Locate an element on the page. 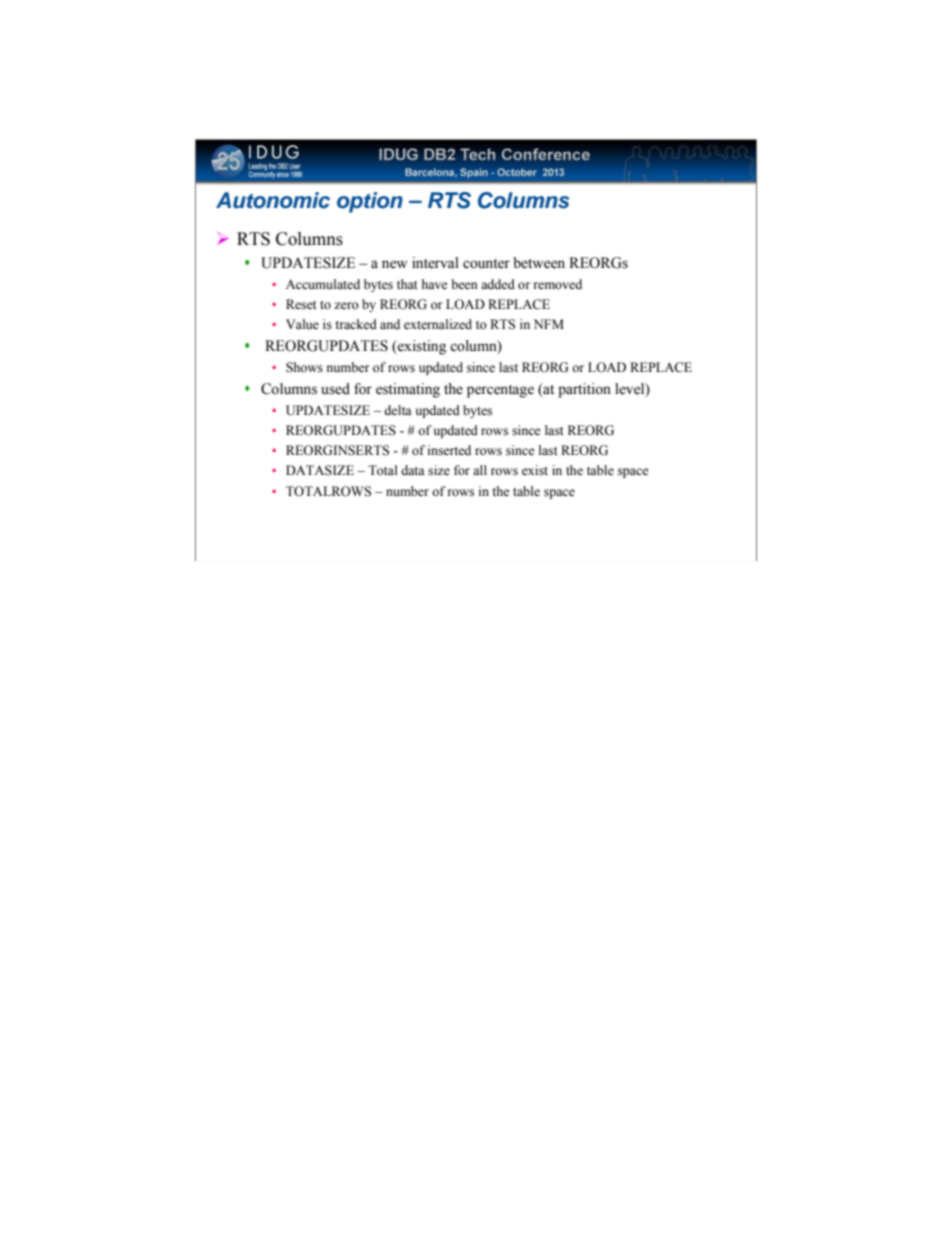  added is located at coordinates (498, 284).
